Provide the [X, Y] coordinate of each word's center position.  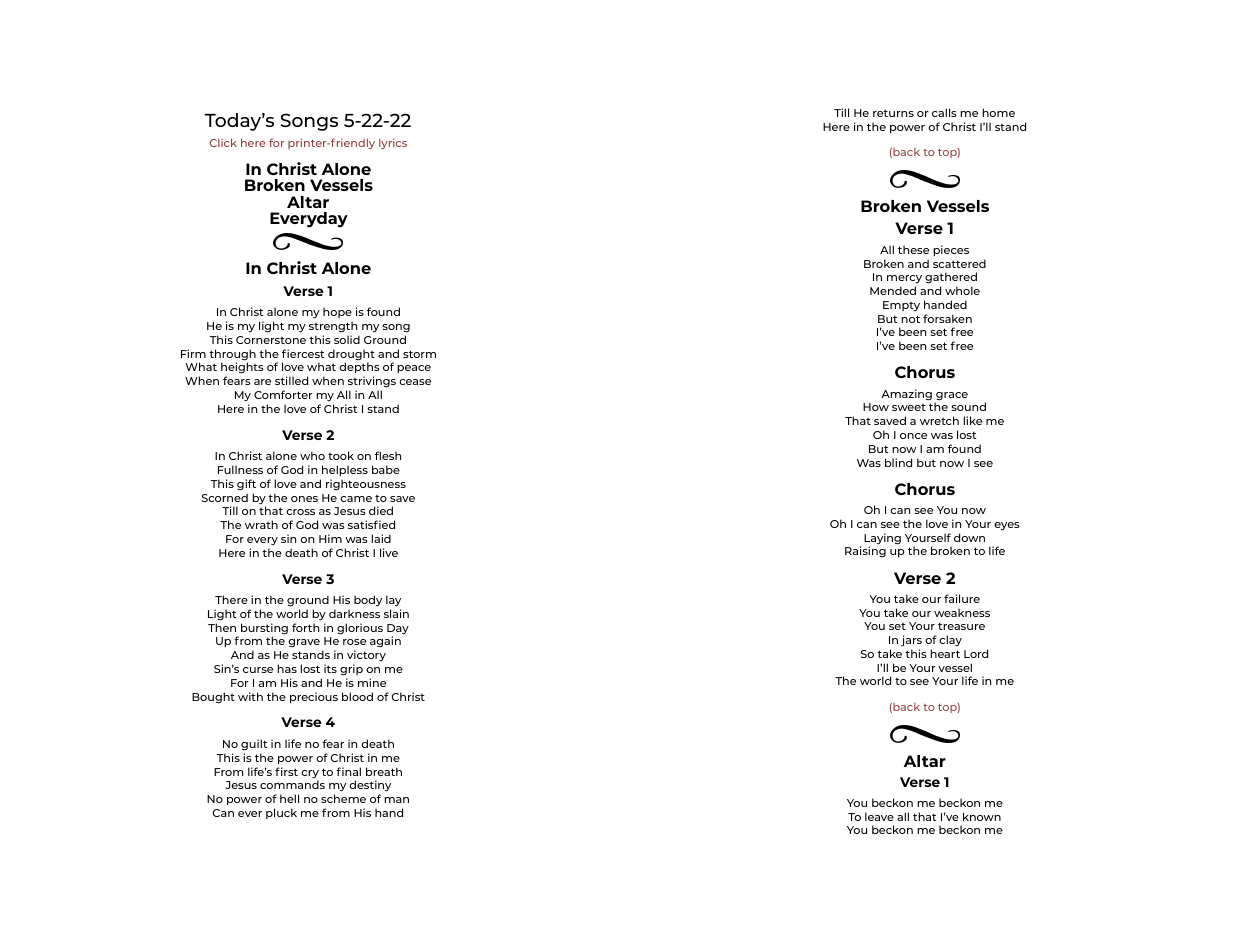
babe [386, 469]
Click [223, 142]
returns [893, 113]
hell [289, 798]
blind [898, 462]
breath [384, 771]
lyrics [393, 143]
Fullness [240, 469]
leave [879, 816]
